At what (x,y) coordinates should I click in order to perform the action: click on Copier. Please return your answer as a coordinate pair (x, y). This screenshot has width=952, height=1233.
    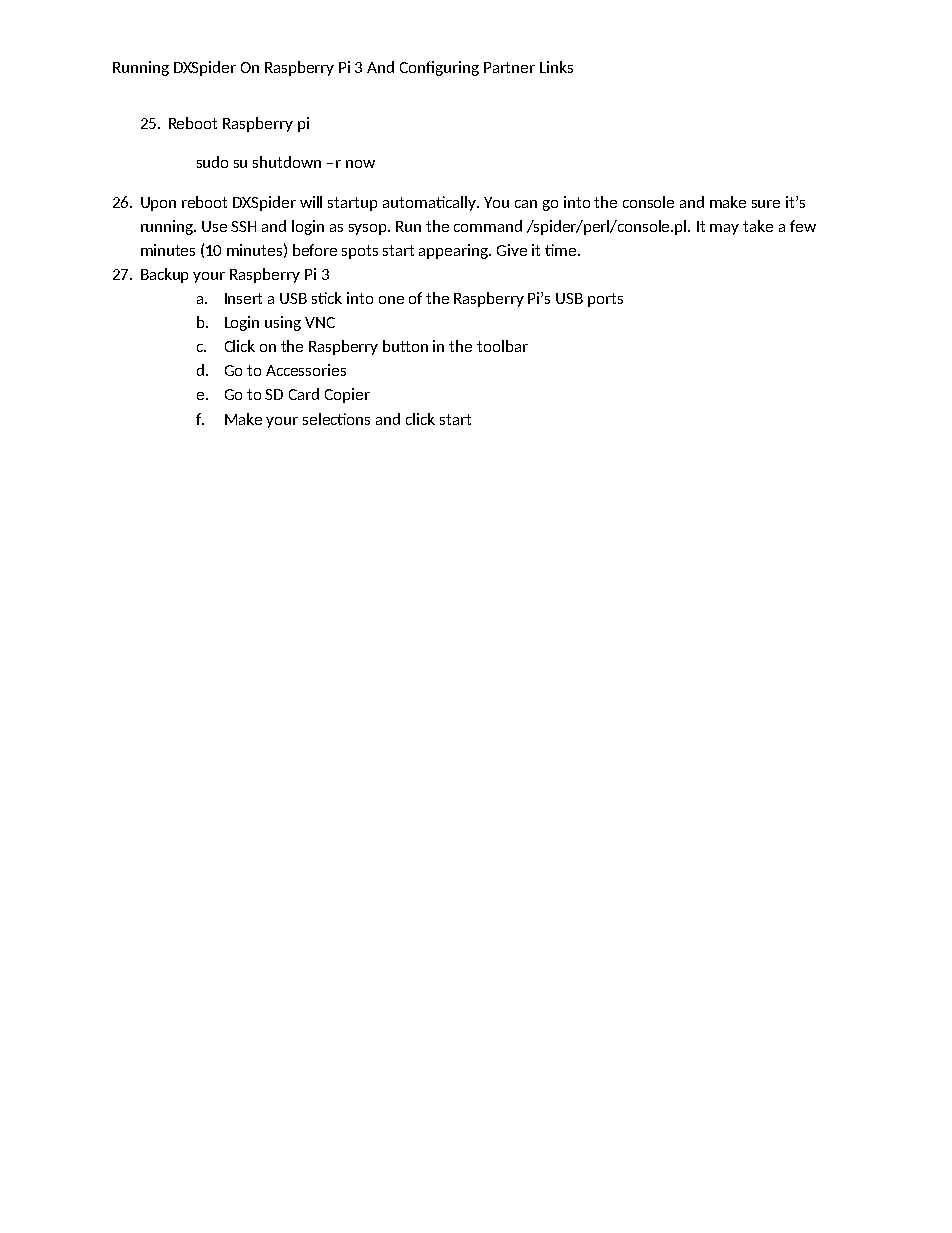
    Looking at the image, I should click on (347, 395).
